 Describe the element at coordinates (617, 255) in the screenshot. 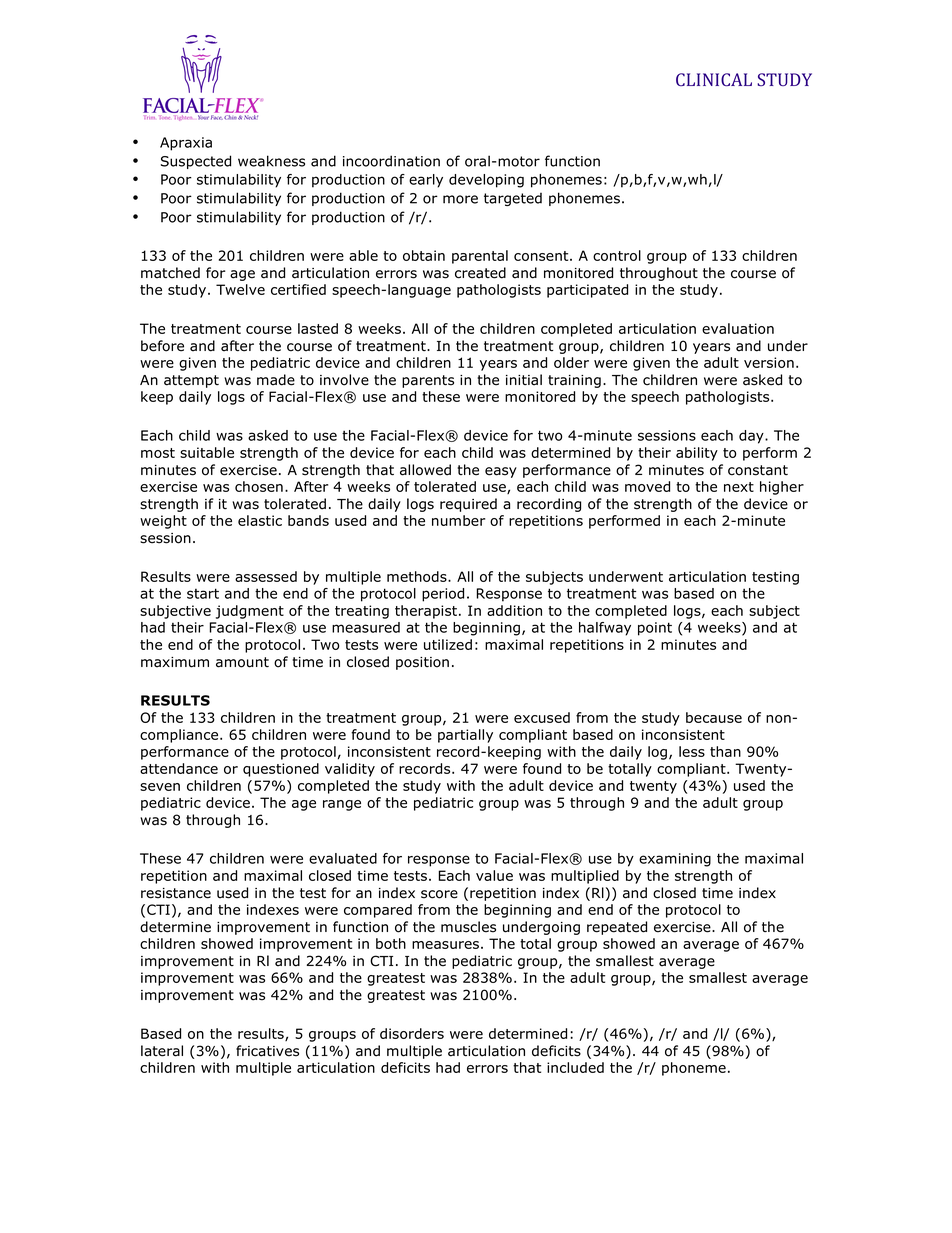

I see `control` at that location.
